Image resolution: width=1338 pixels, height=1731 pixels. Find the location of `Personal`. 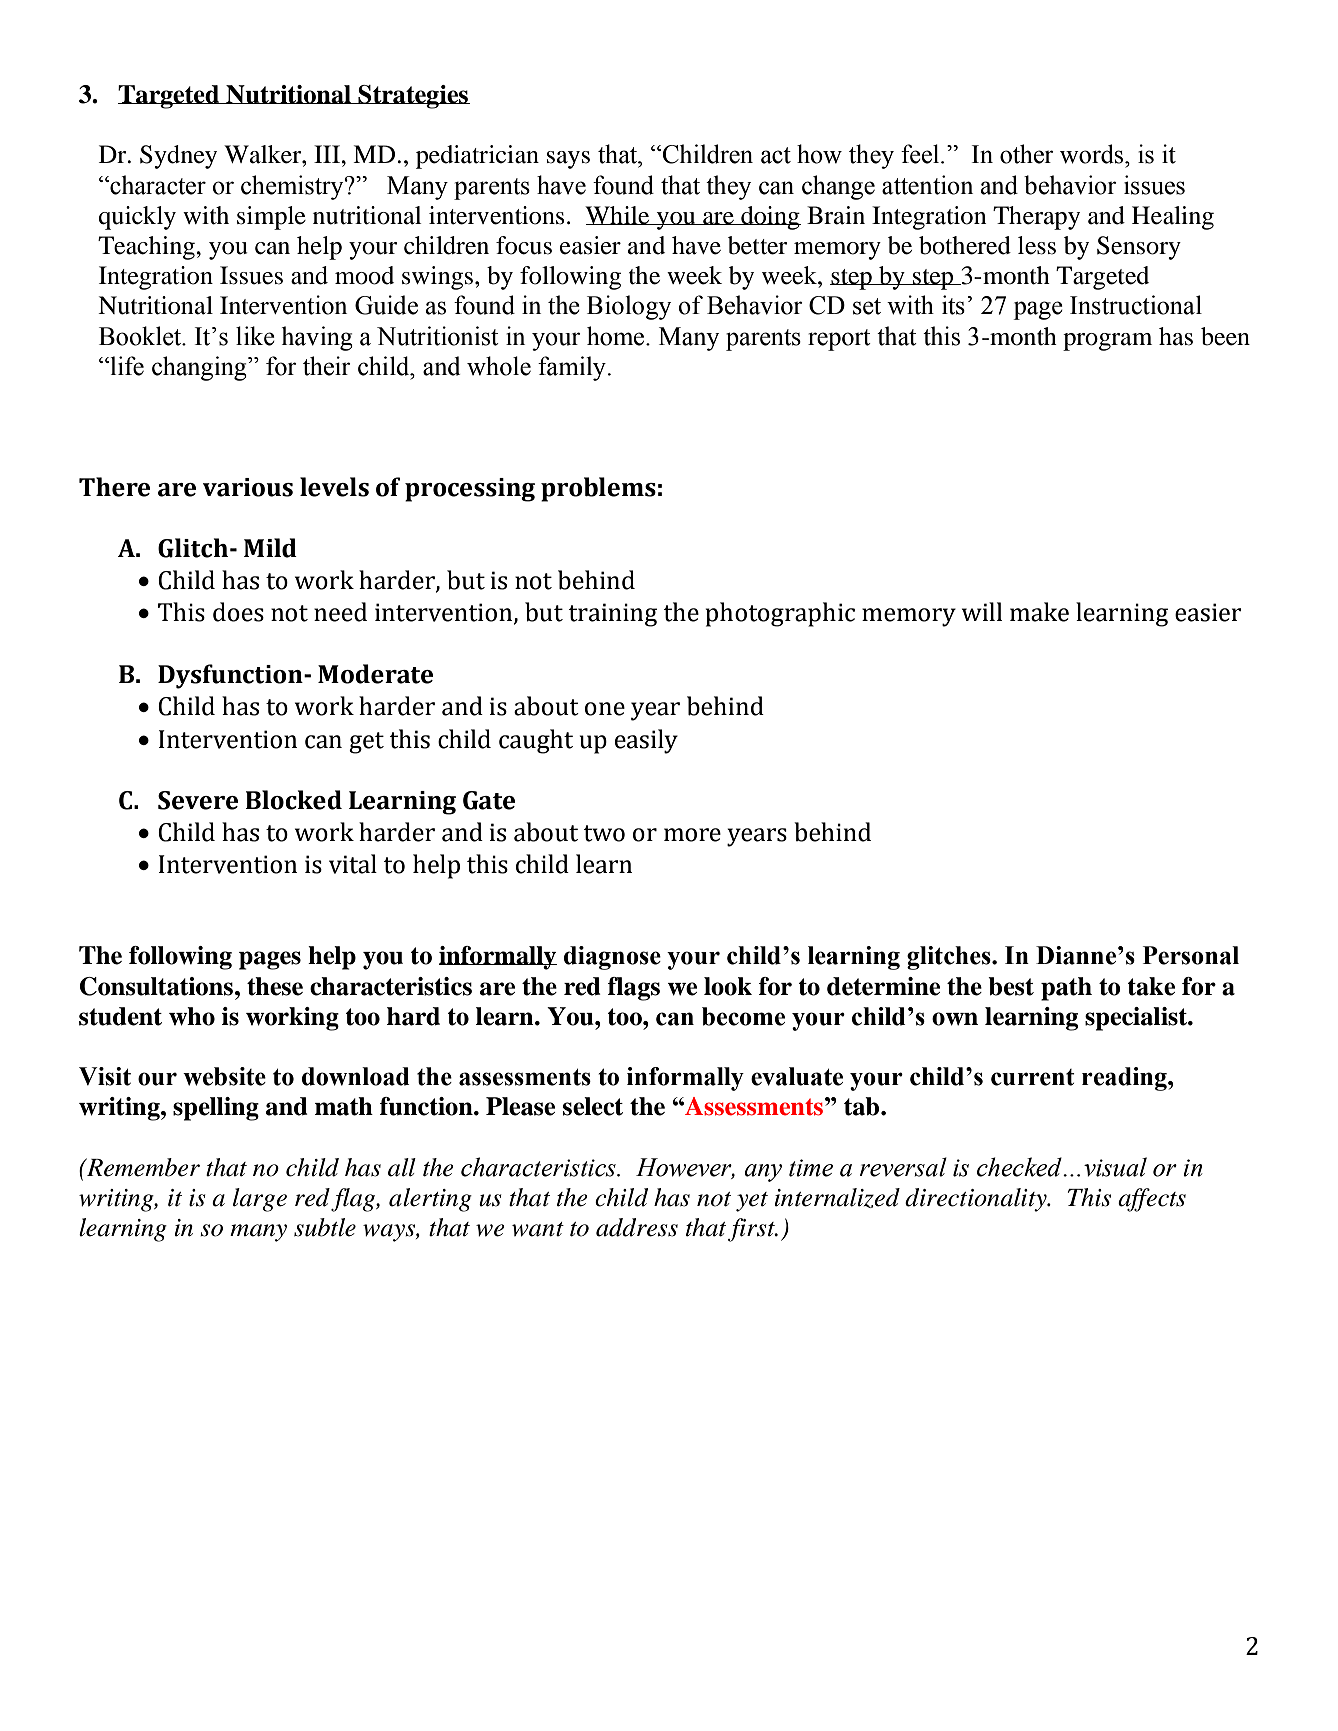

Personal is located at coordinates (1191, 955).
